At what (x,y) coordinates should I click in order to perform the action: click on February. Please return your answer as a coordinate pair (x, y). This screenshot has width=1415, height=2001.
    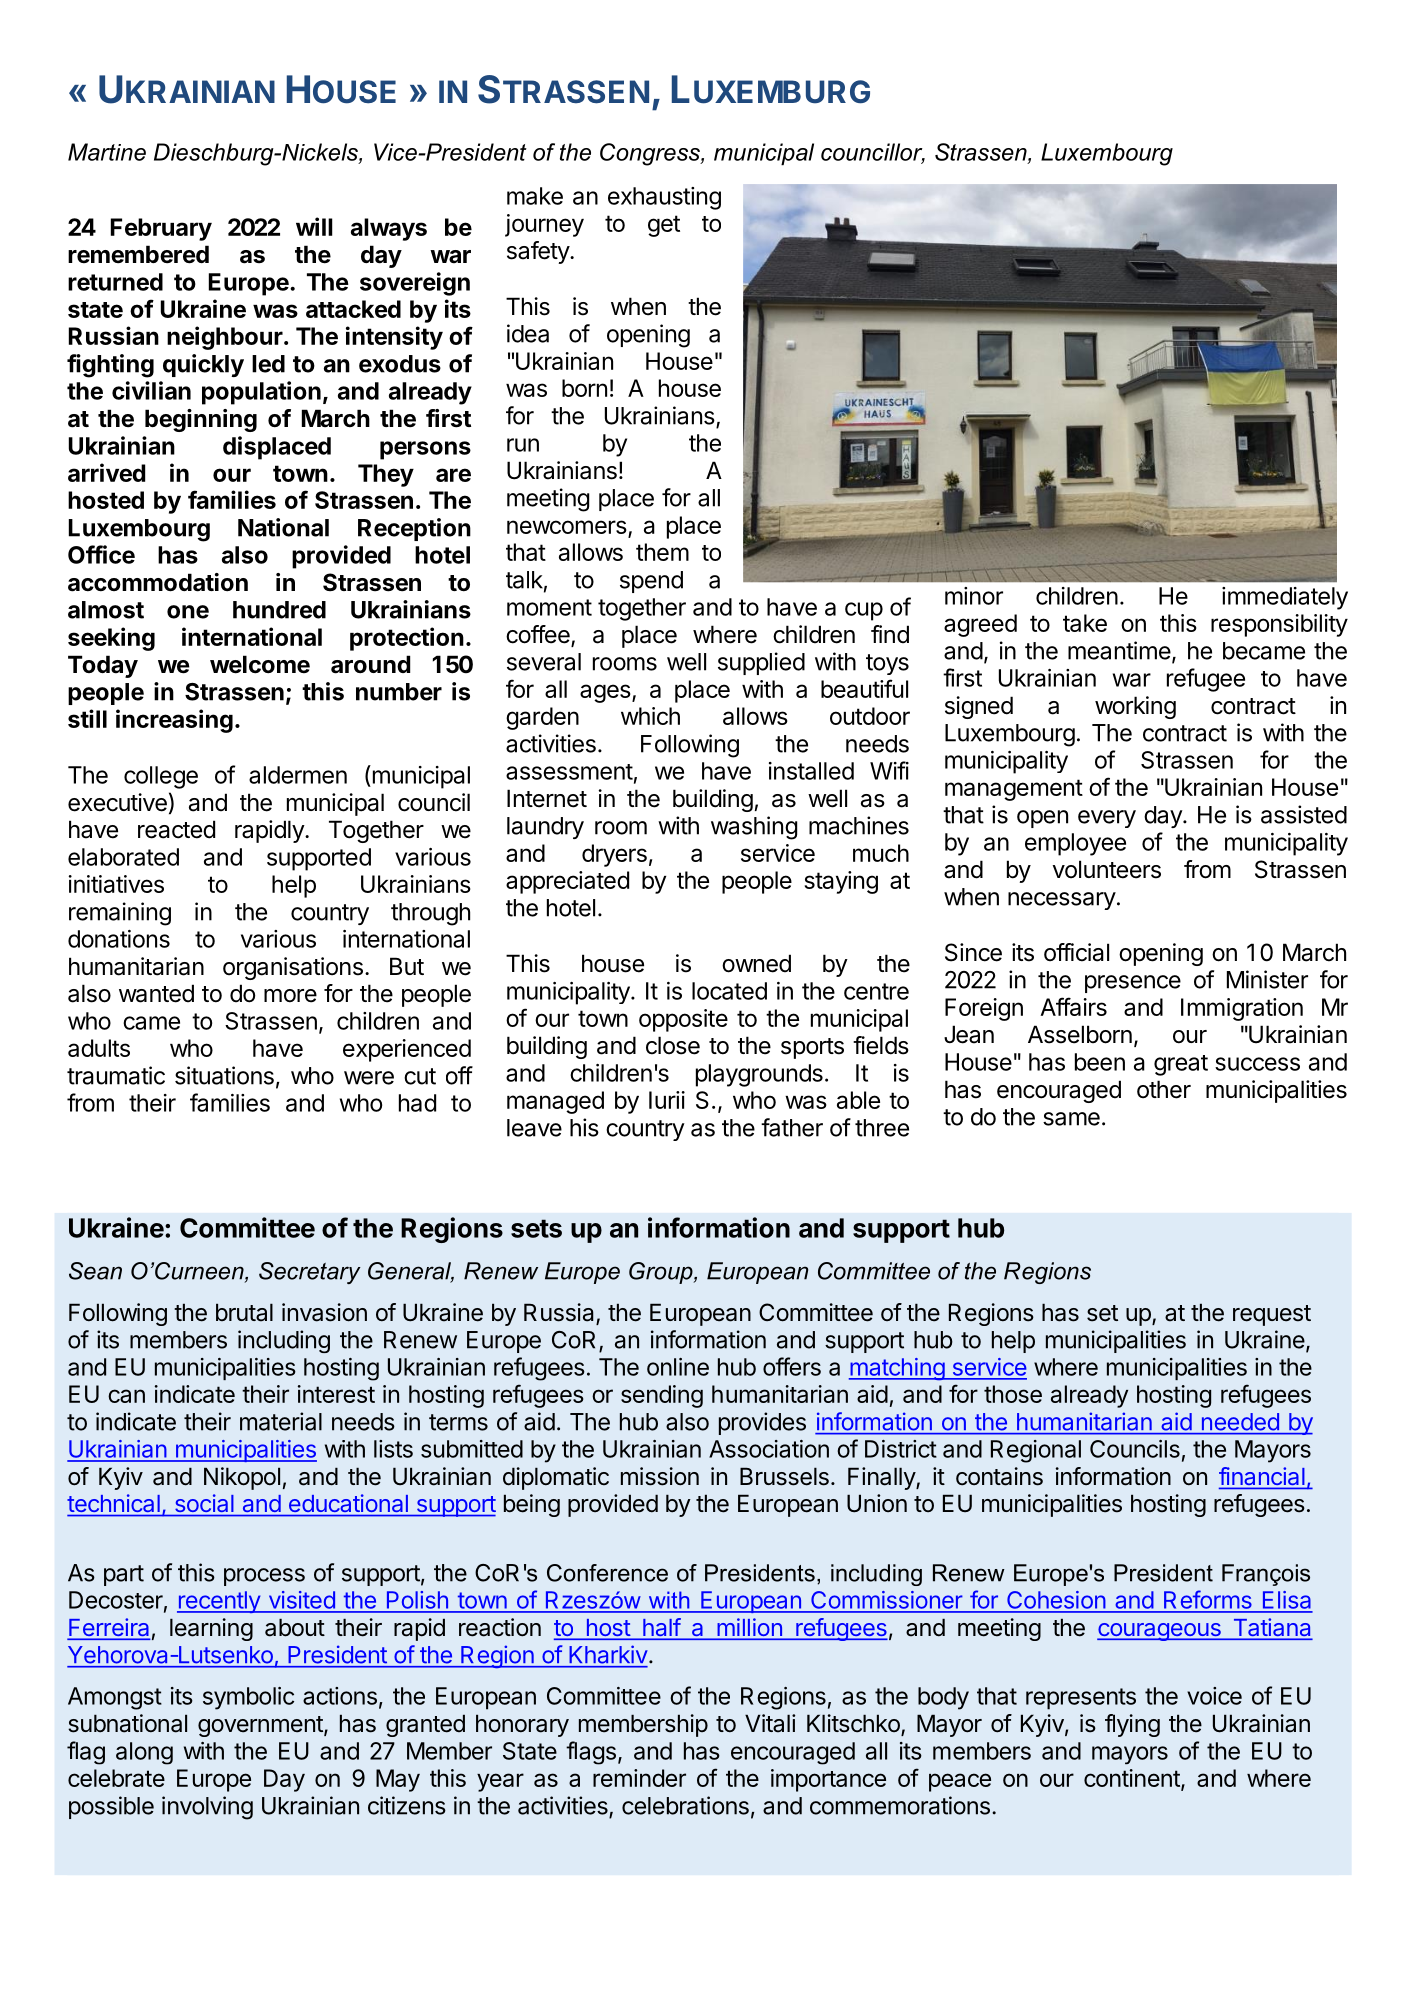
    Looking at the image, I should click on (161, 229).
